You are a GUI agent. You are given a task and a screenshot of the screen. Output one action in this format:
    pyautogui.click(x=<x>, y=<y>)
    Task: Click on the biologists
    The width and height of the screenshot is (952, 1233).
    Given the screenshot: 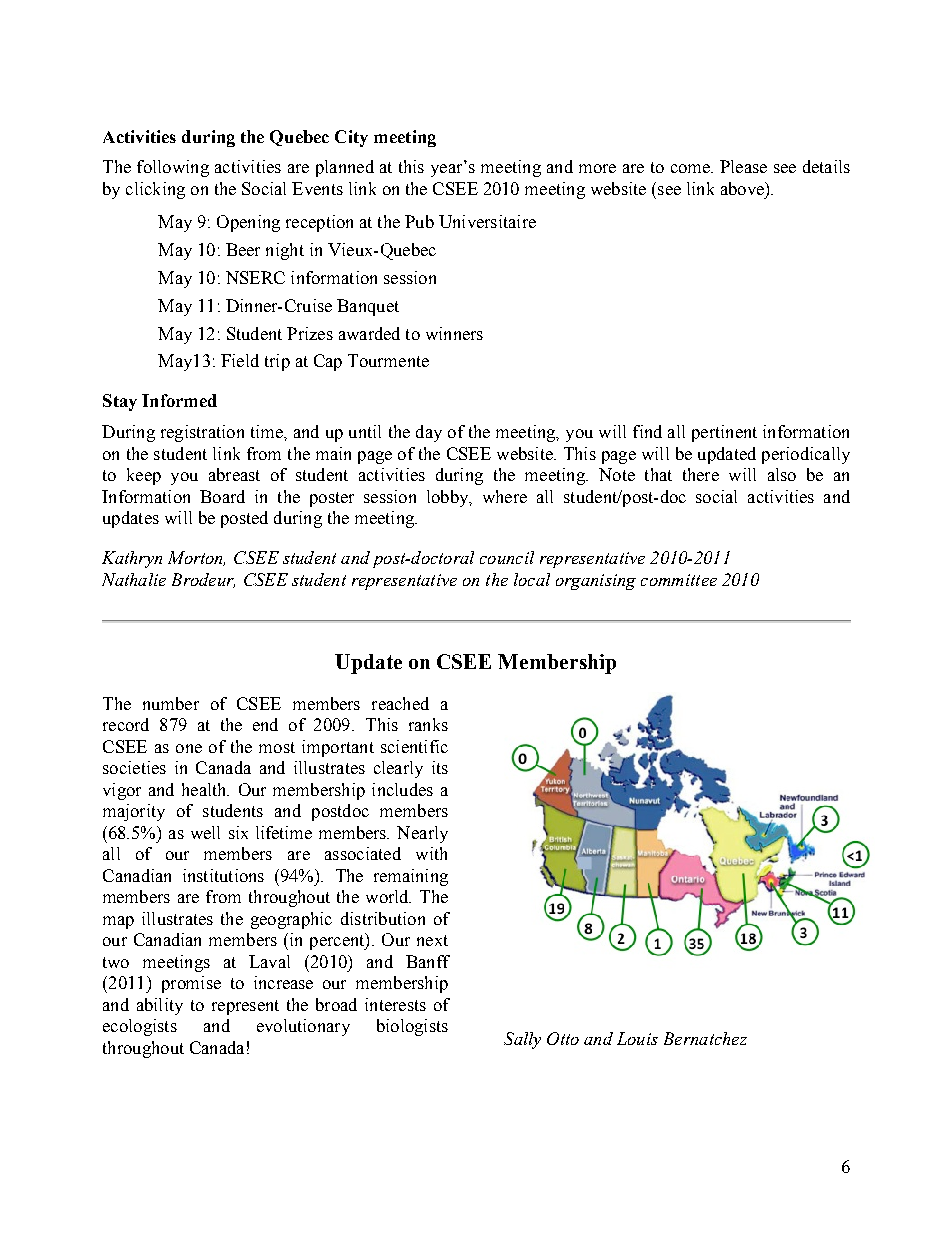 What is the action you would take?
    pyautogui.click(x=412, y=1027)
